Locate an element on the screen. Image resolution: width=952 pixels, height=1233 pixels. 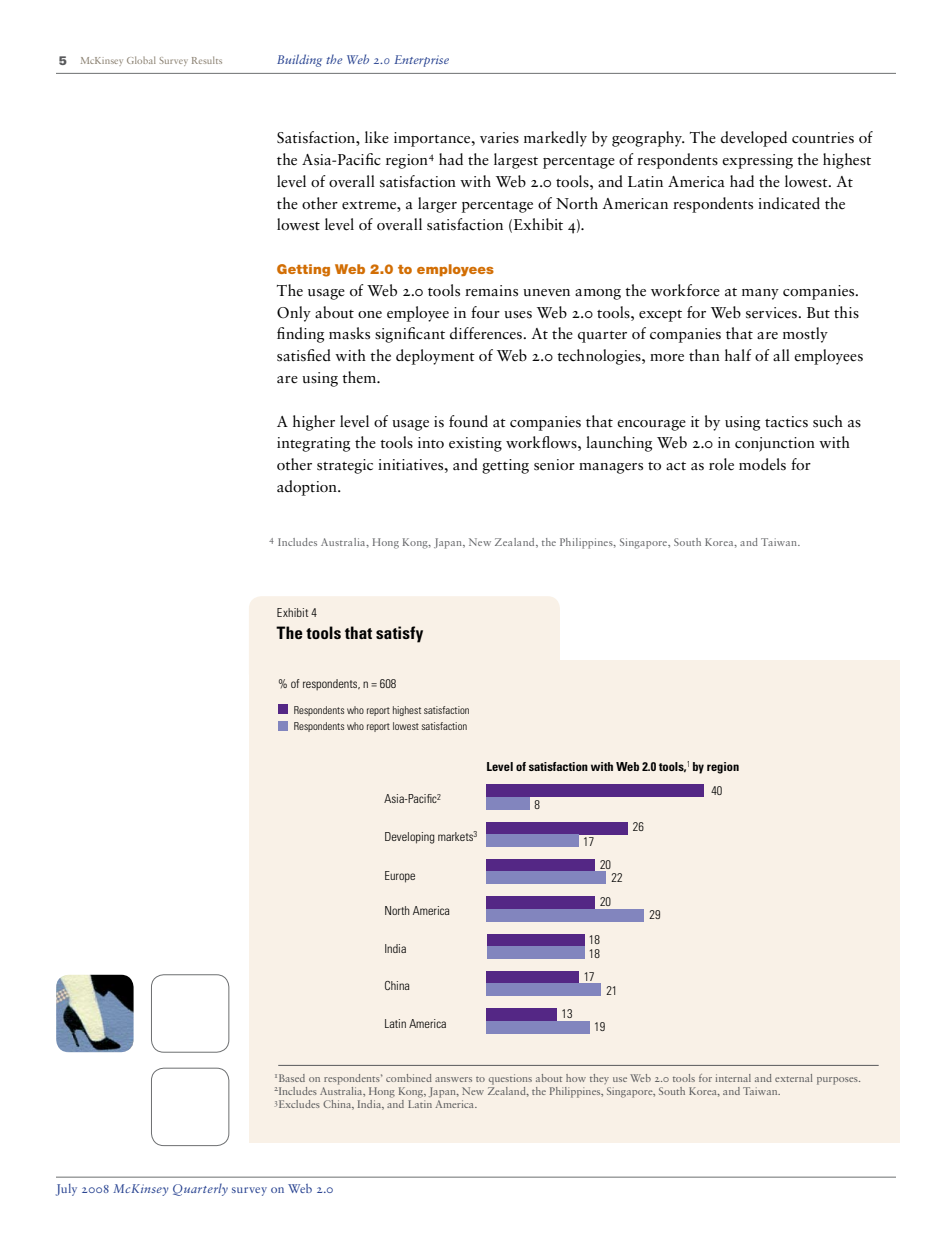
Global is located at coordinates (141, 60).
